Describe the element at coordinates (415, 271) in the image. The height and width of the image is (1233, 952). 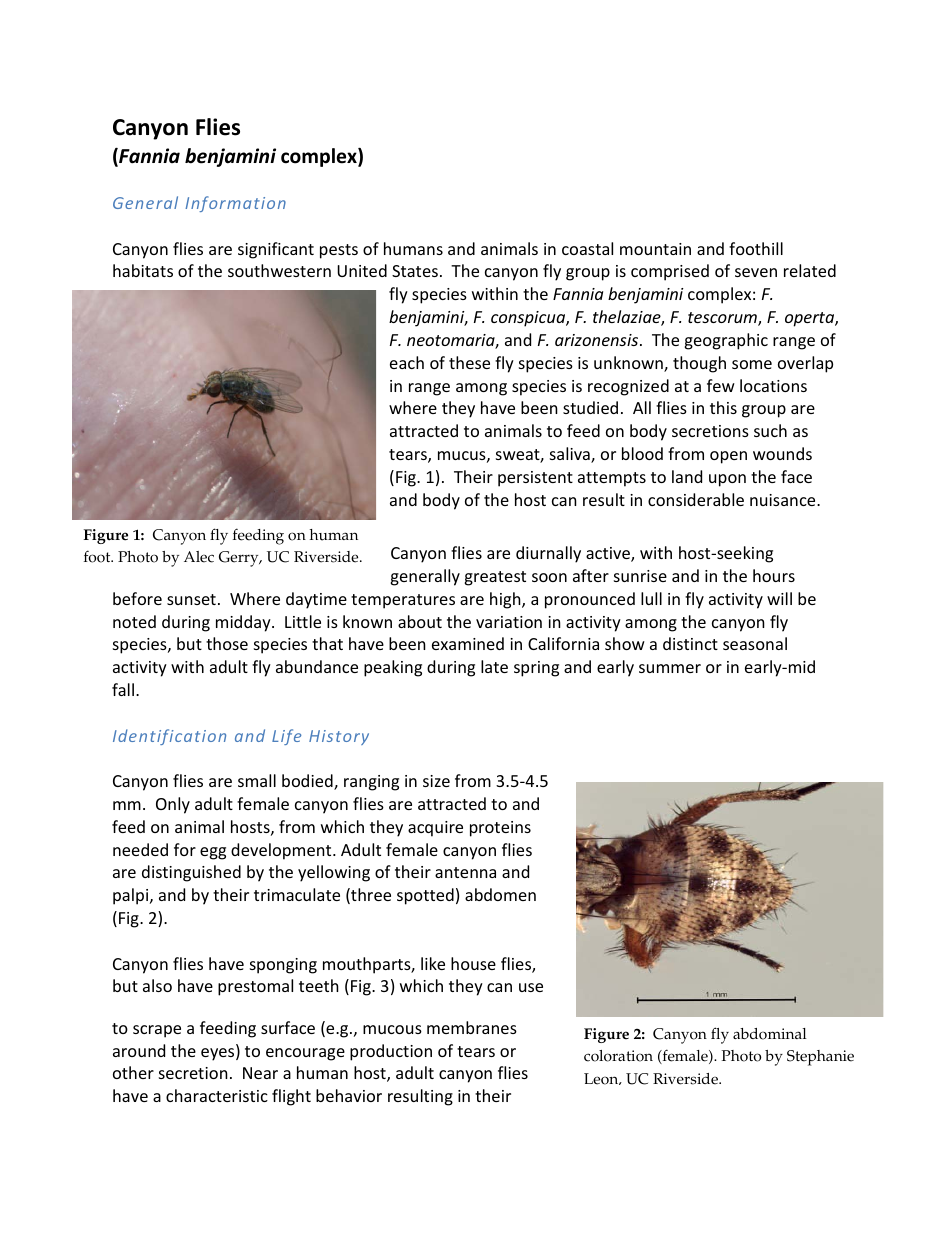
I see `States` at that location.
